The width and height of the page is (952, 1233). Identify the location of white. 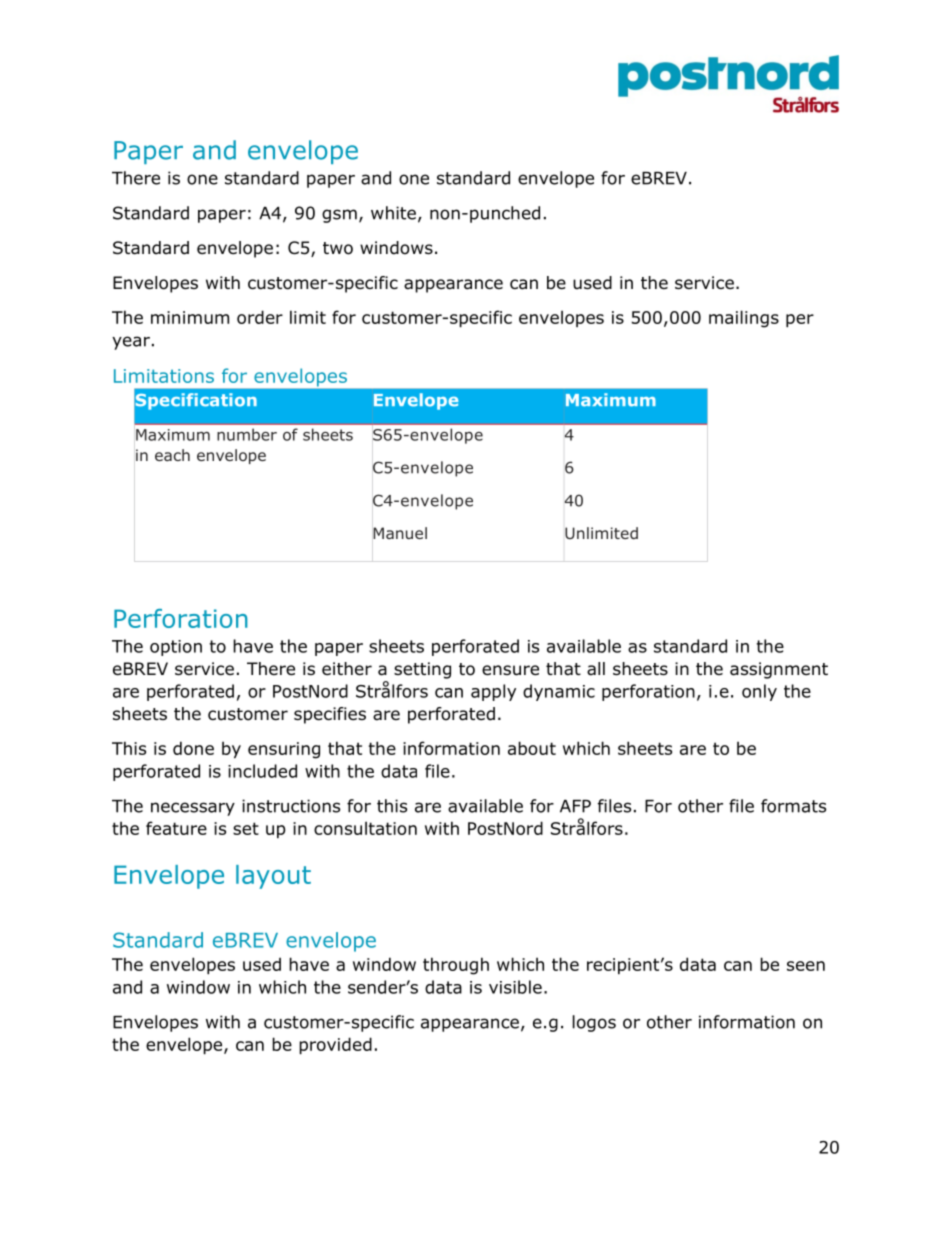
(393, 213).
